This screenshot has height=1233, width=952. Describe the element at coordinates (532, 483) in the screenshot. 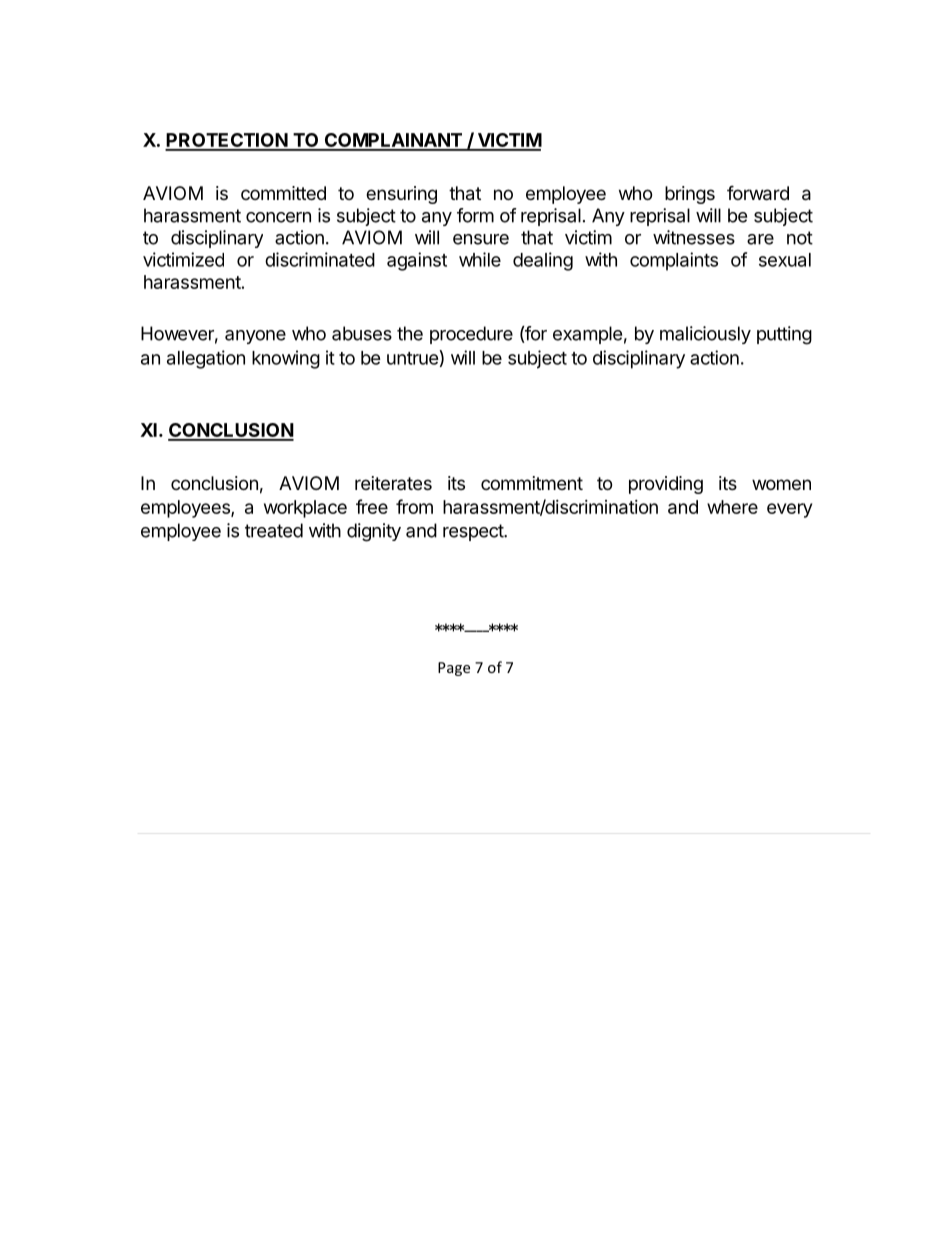

I see `commitment` at that location.
